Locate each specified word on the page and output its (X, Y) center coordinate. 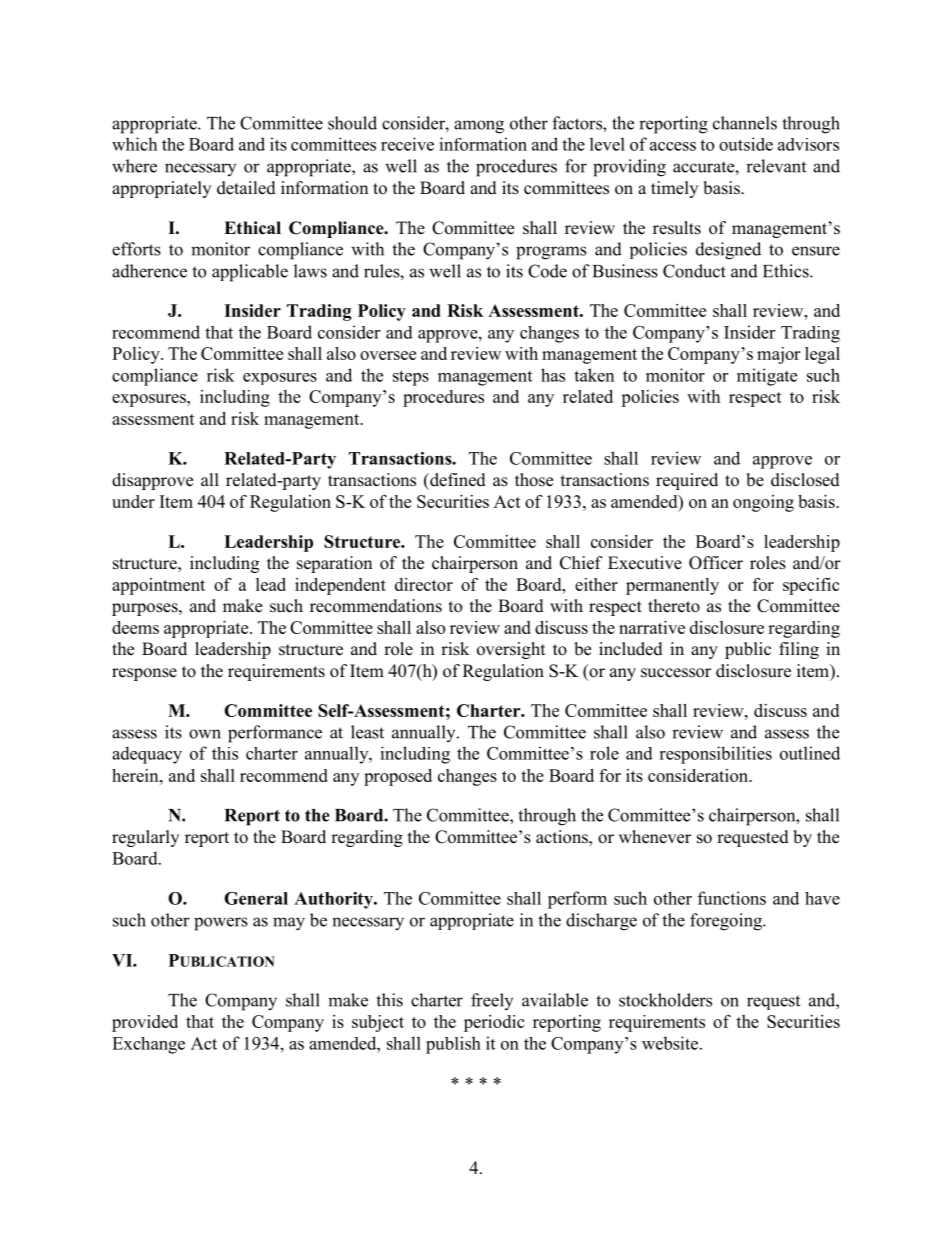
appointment (158, 586)
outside (746, 144)
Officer (716, 563)
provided (145, 1023)
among (479, 127)
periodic (494, 1023)
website (671, 1043)
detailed (246, 188)
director (424, 584)
